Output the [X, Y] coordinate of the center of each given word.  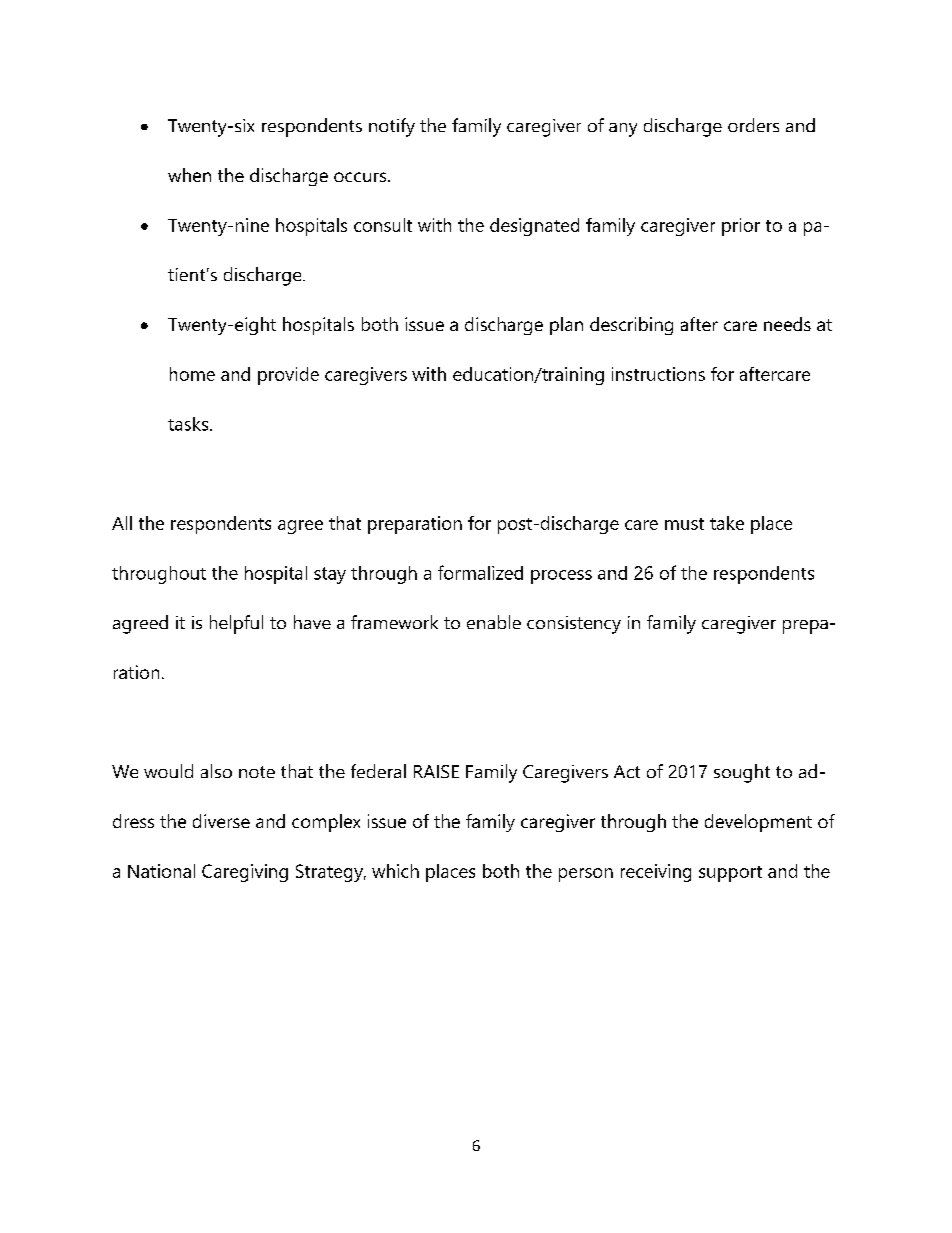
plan [566, 326]
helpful [236, 624]
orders [753, 125]
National [161, 871]
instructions [658, 374]
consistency [574, 625]
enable [494, 622]
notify [392, 127]
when [189, 175]
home [192, 374]
